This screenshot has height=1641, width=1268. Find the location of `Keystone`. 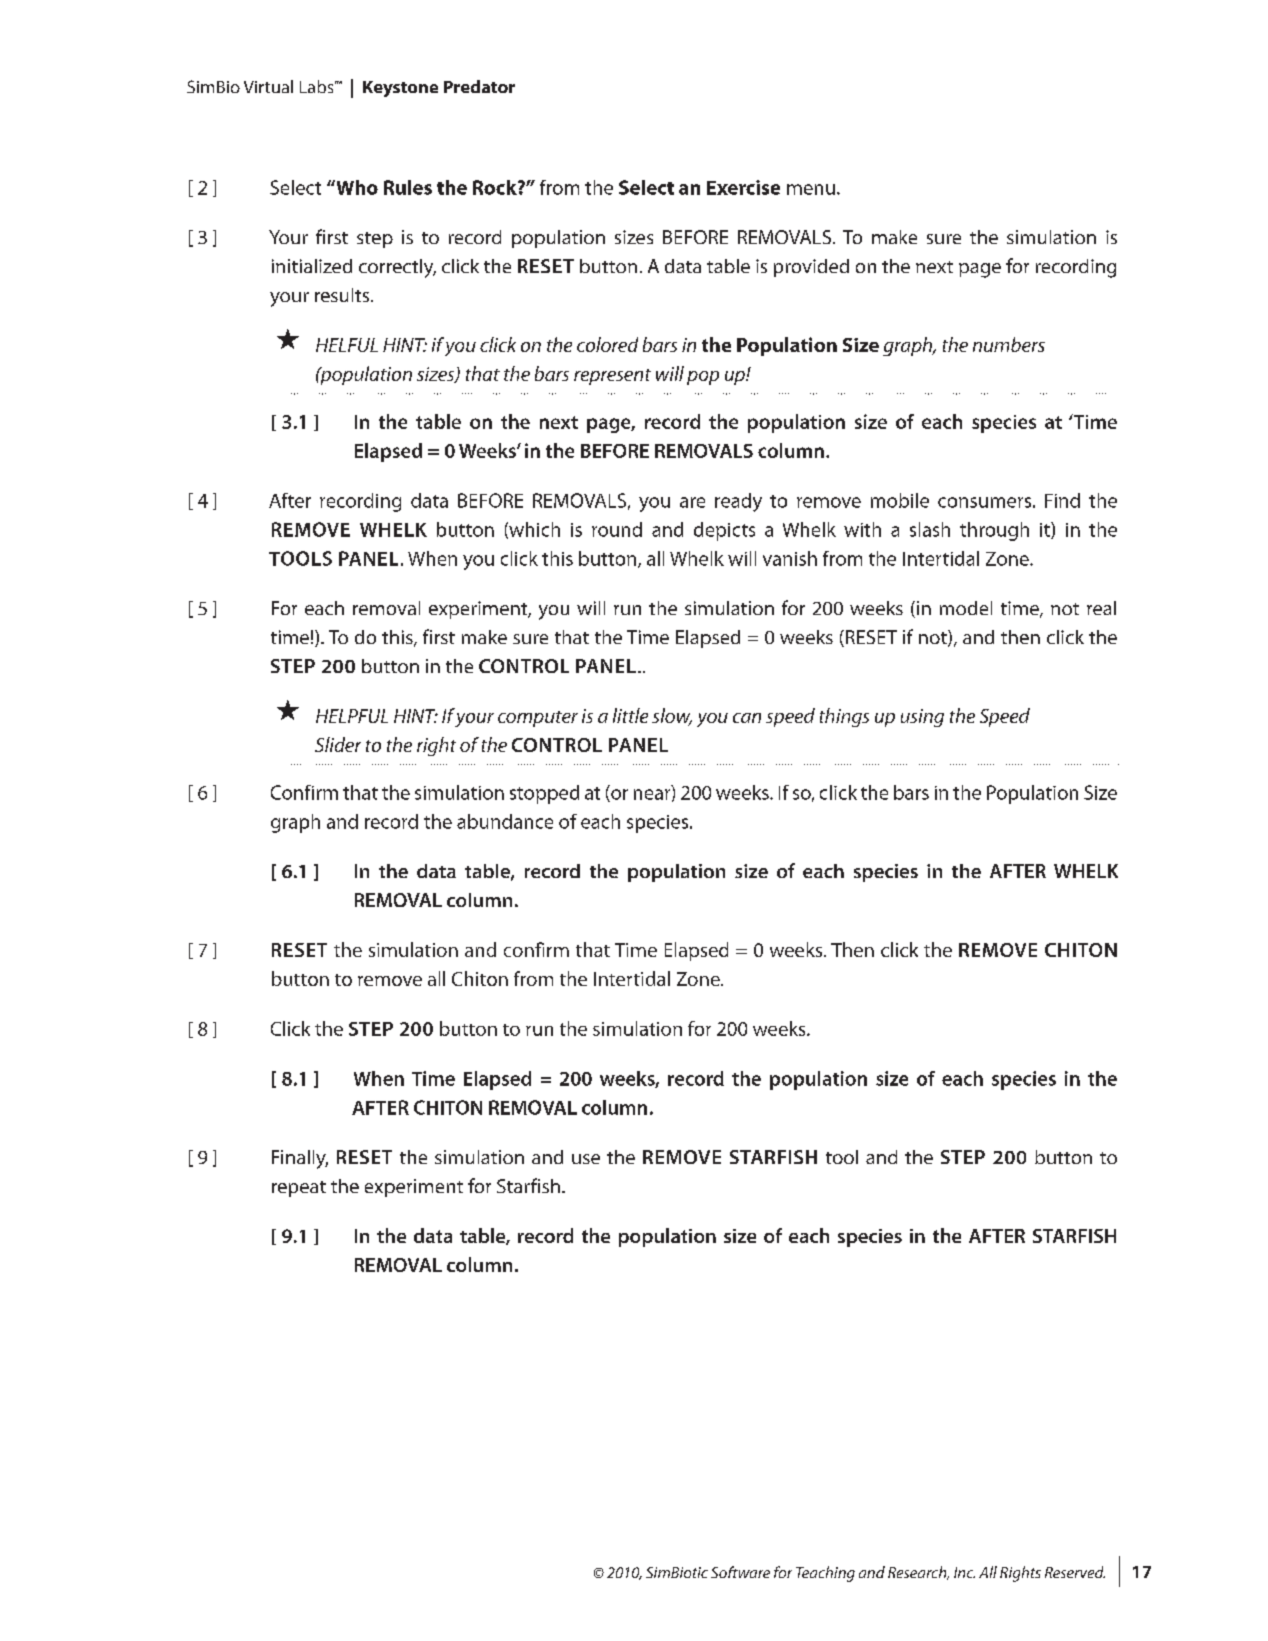

Keystone is located at coordinates (400, 89).
